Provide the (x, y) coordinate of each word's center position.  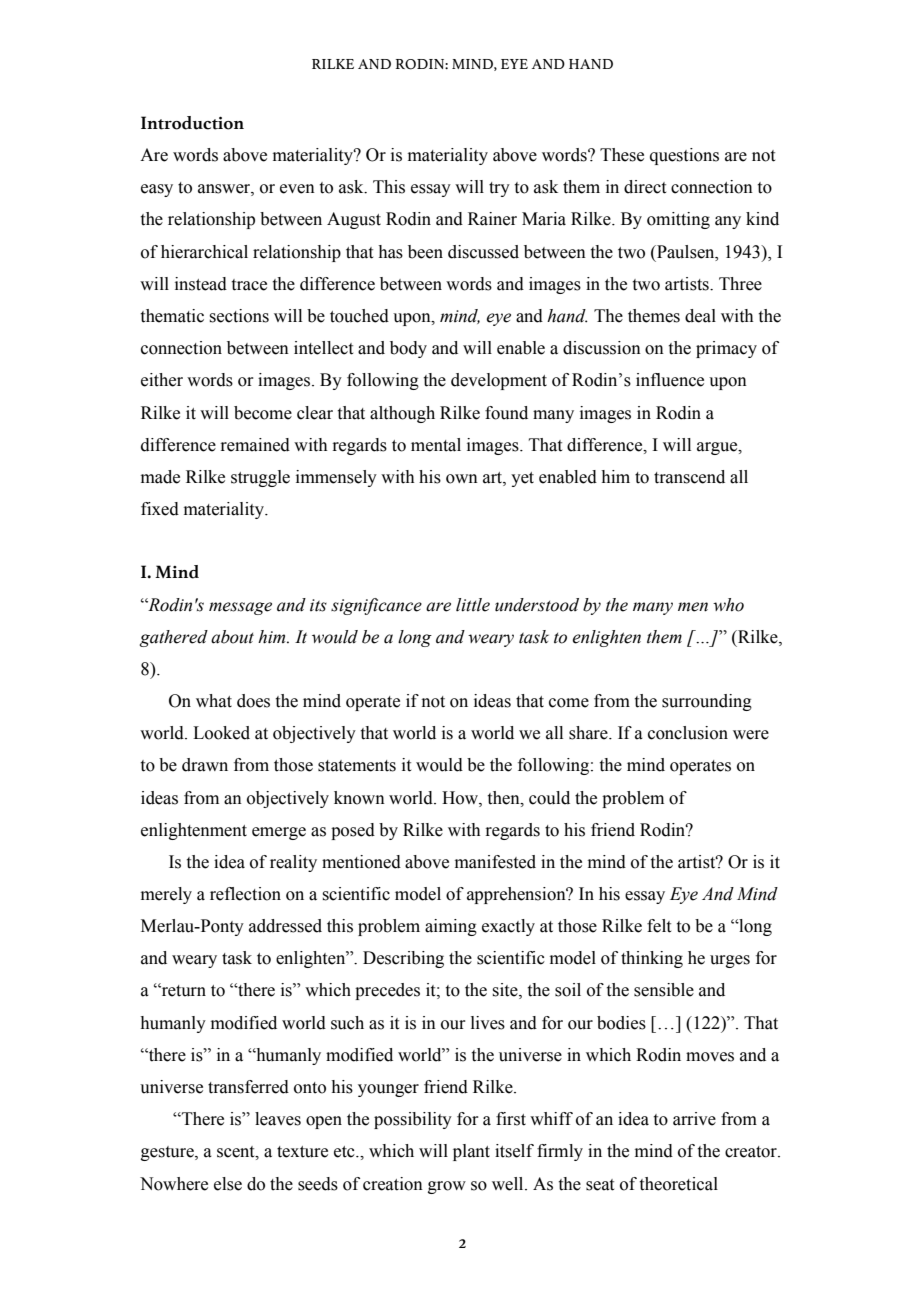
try (499, 189)
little (473, 605)
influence (670, 380)
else (228, 1184)
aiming (451, 927)
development (499, 381)
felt (659, 926)
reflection (245, 894)
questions (684, 156)
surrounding (707, 702)
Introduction (192, 123)
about (232, 637)
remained (255, 445)
